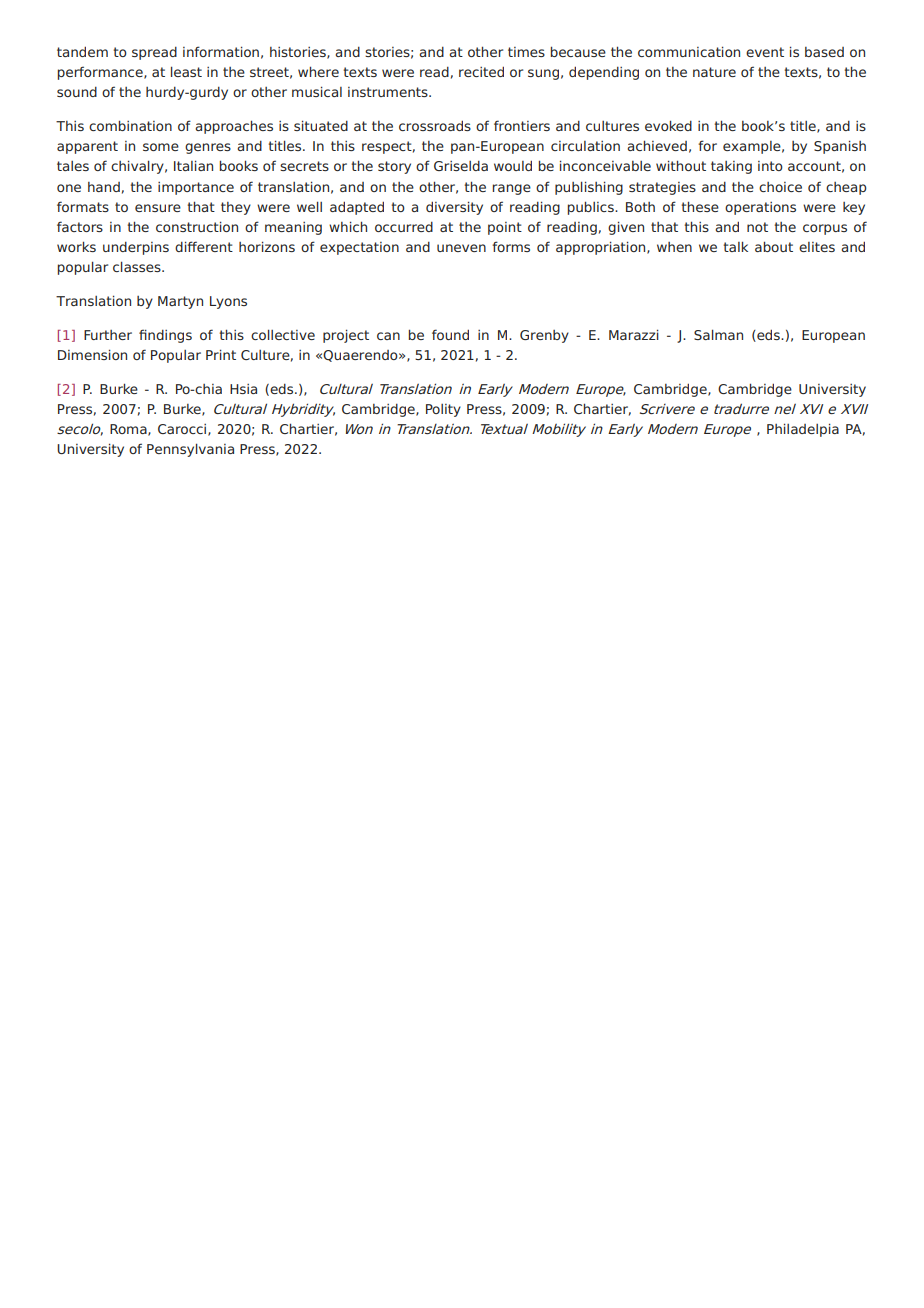 Image resolution: width=924 pixels, height=1308 pixels. Describe the element at coordinates (443, 410) in the page. I see `Polity` at that location.
